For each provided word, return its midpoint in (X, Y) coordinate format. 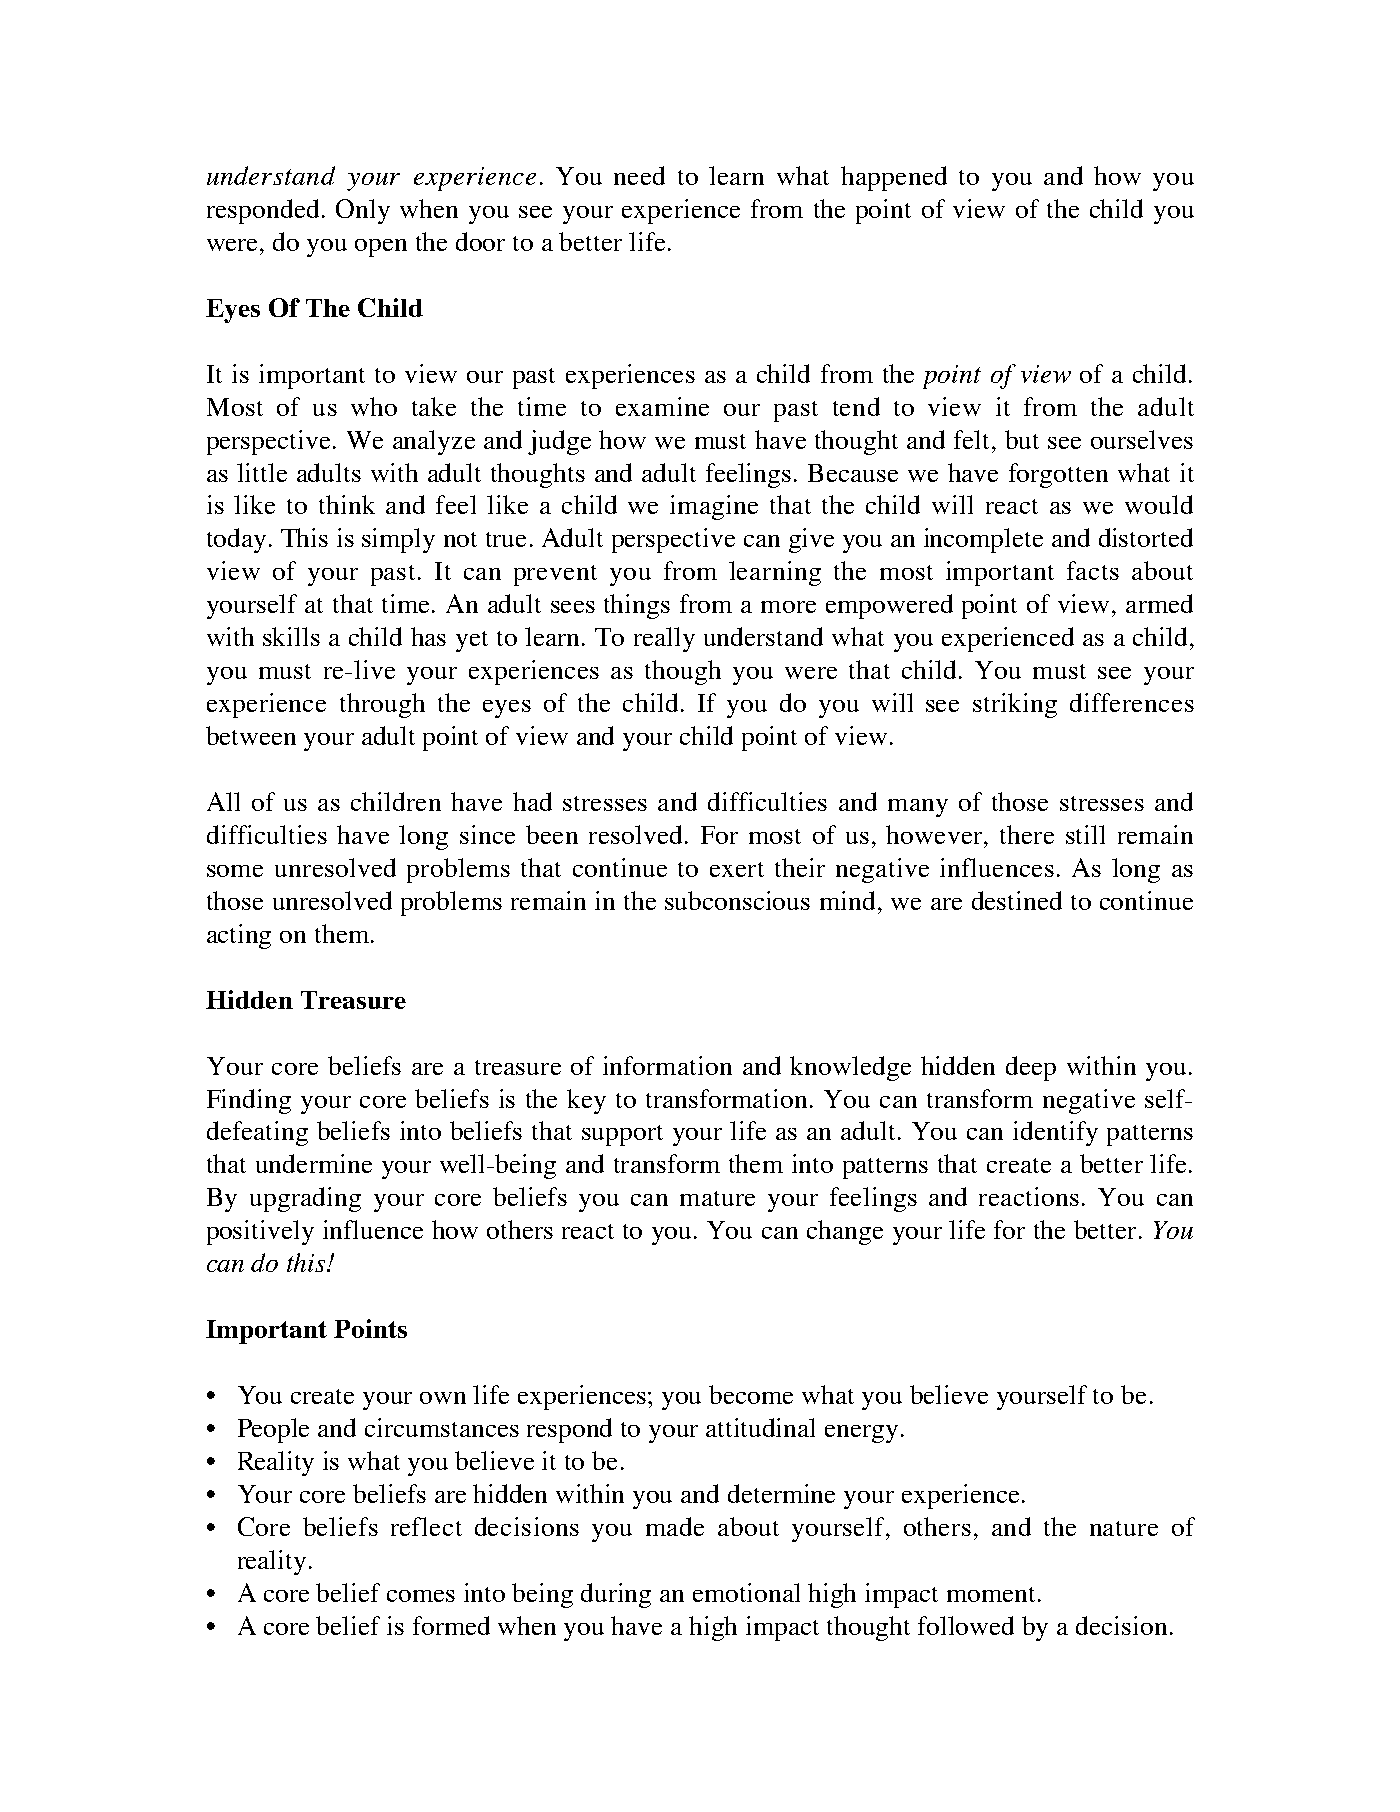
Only (363, 211)
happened (894, 178)
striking (1015, 705)
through (382, 705)
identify (1055, 1133)
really (664, 639)
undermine (314, 1163)
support (622, 1135)
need (639, 175)
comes (421, 1596)
